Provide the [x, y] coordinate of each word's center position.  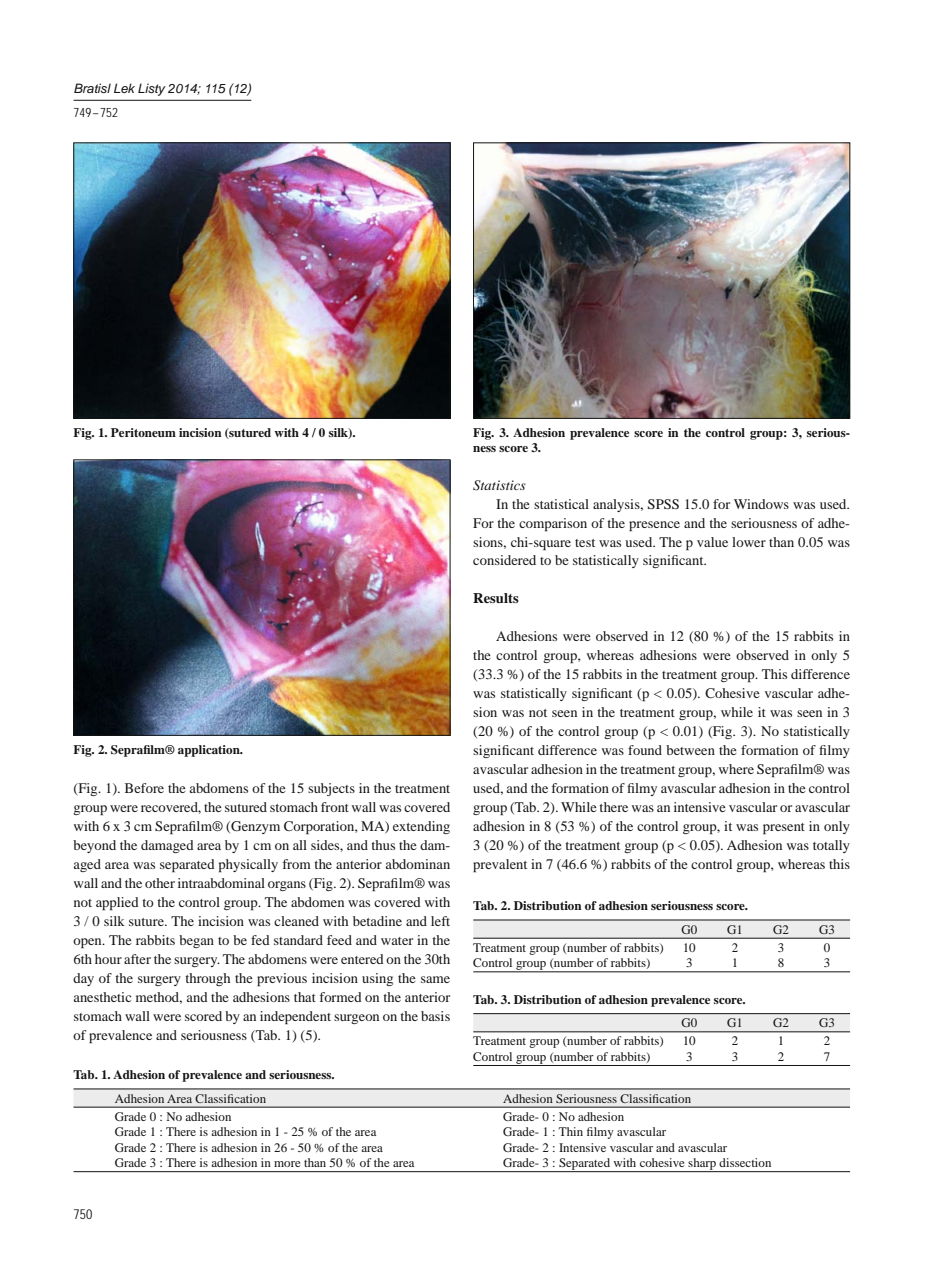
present [784, 828]
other [160, 883]
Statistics [499, 485]
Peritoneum [143, 432]
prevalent [500, 865]
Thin [571, 1131]
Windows [761, 504]
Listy [152, 89]
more [287, 1164]
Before [144, 788]
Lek [124, 88]
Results [496, 598]
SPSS [663, 504]
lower [749, 542]
